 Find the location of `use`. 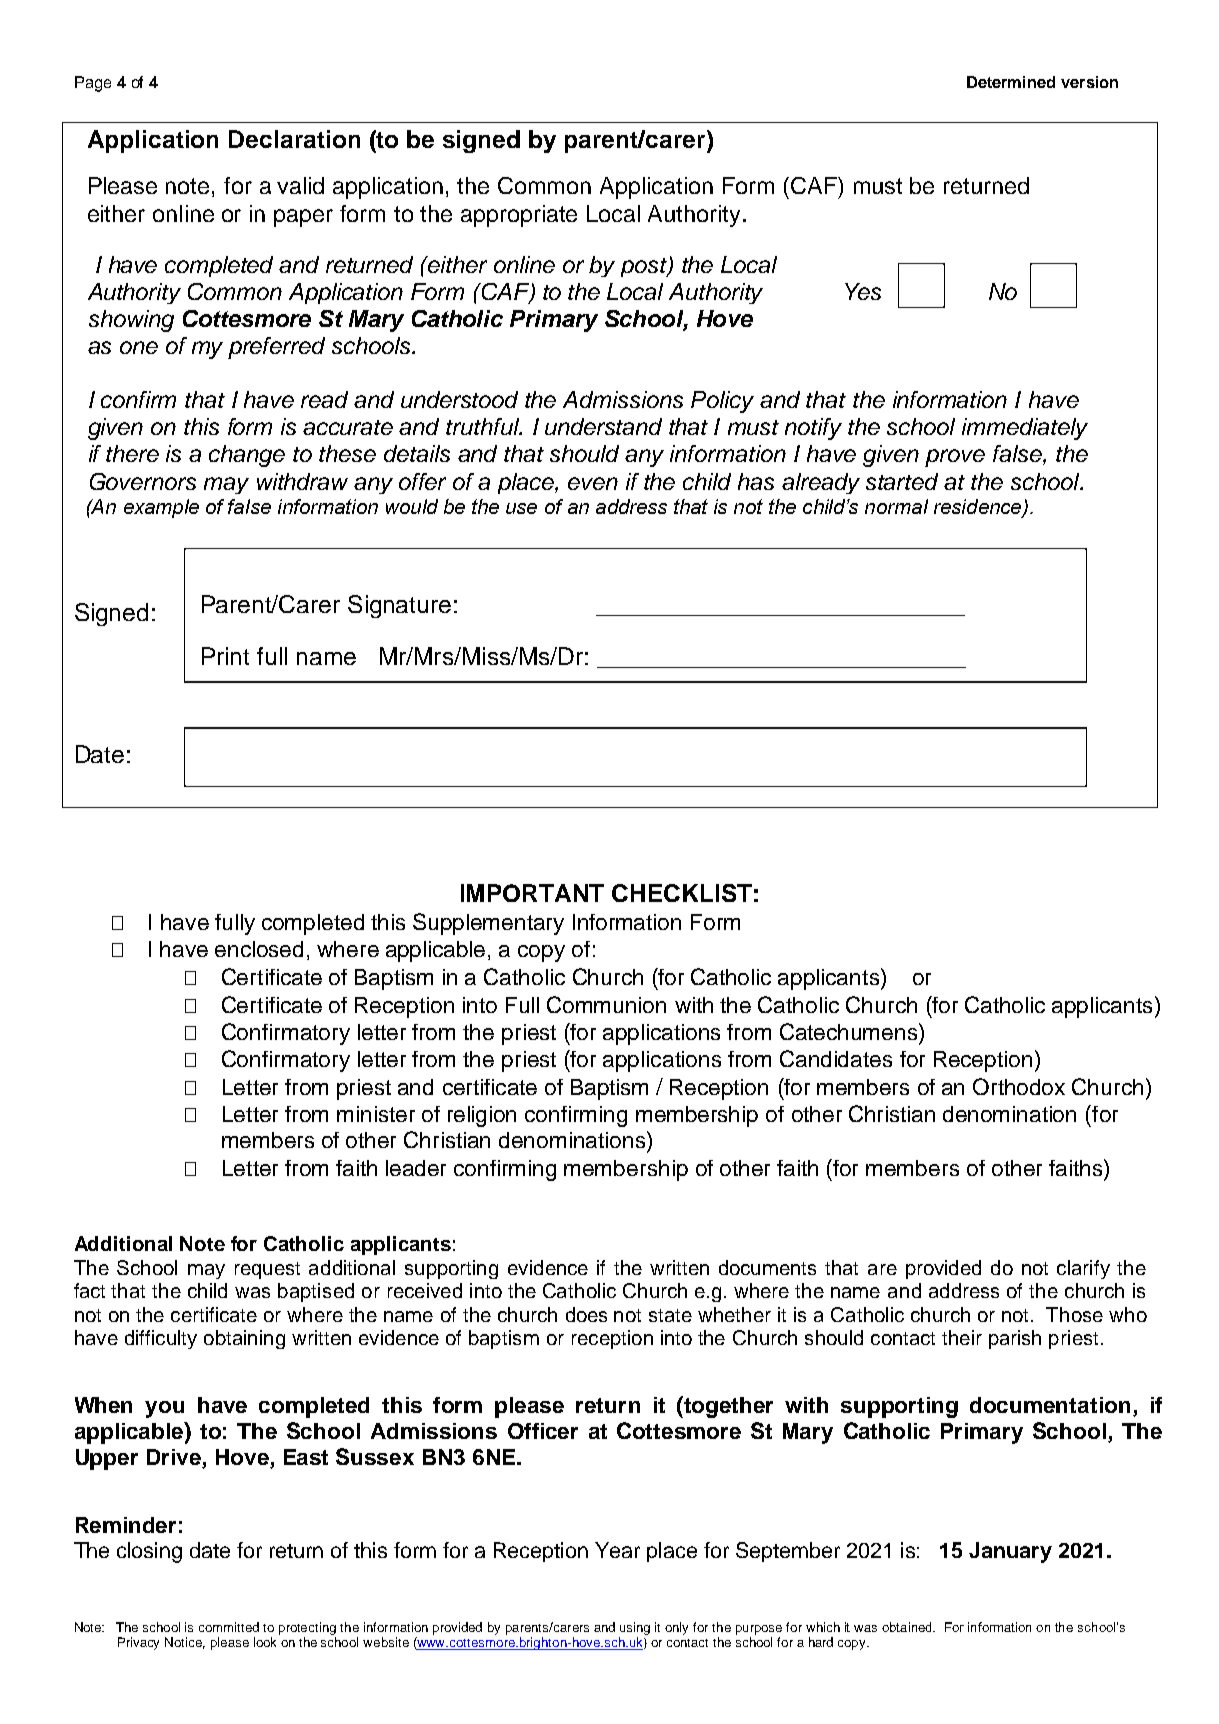

use is located at coordinates (521, 508).
